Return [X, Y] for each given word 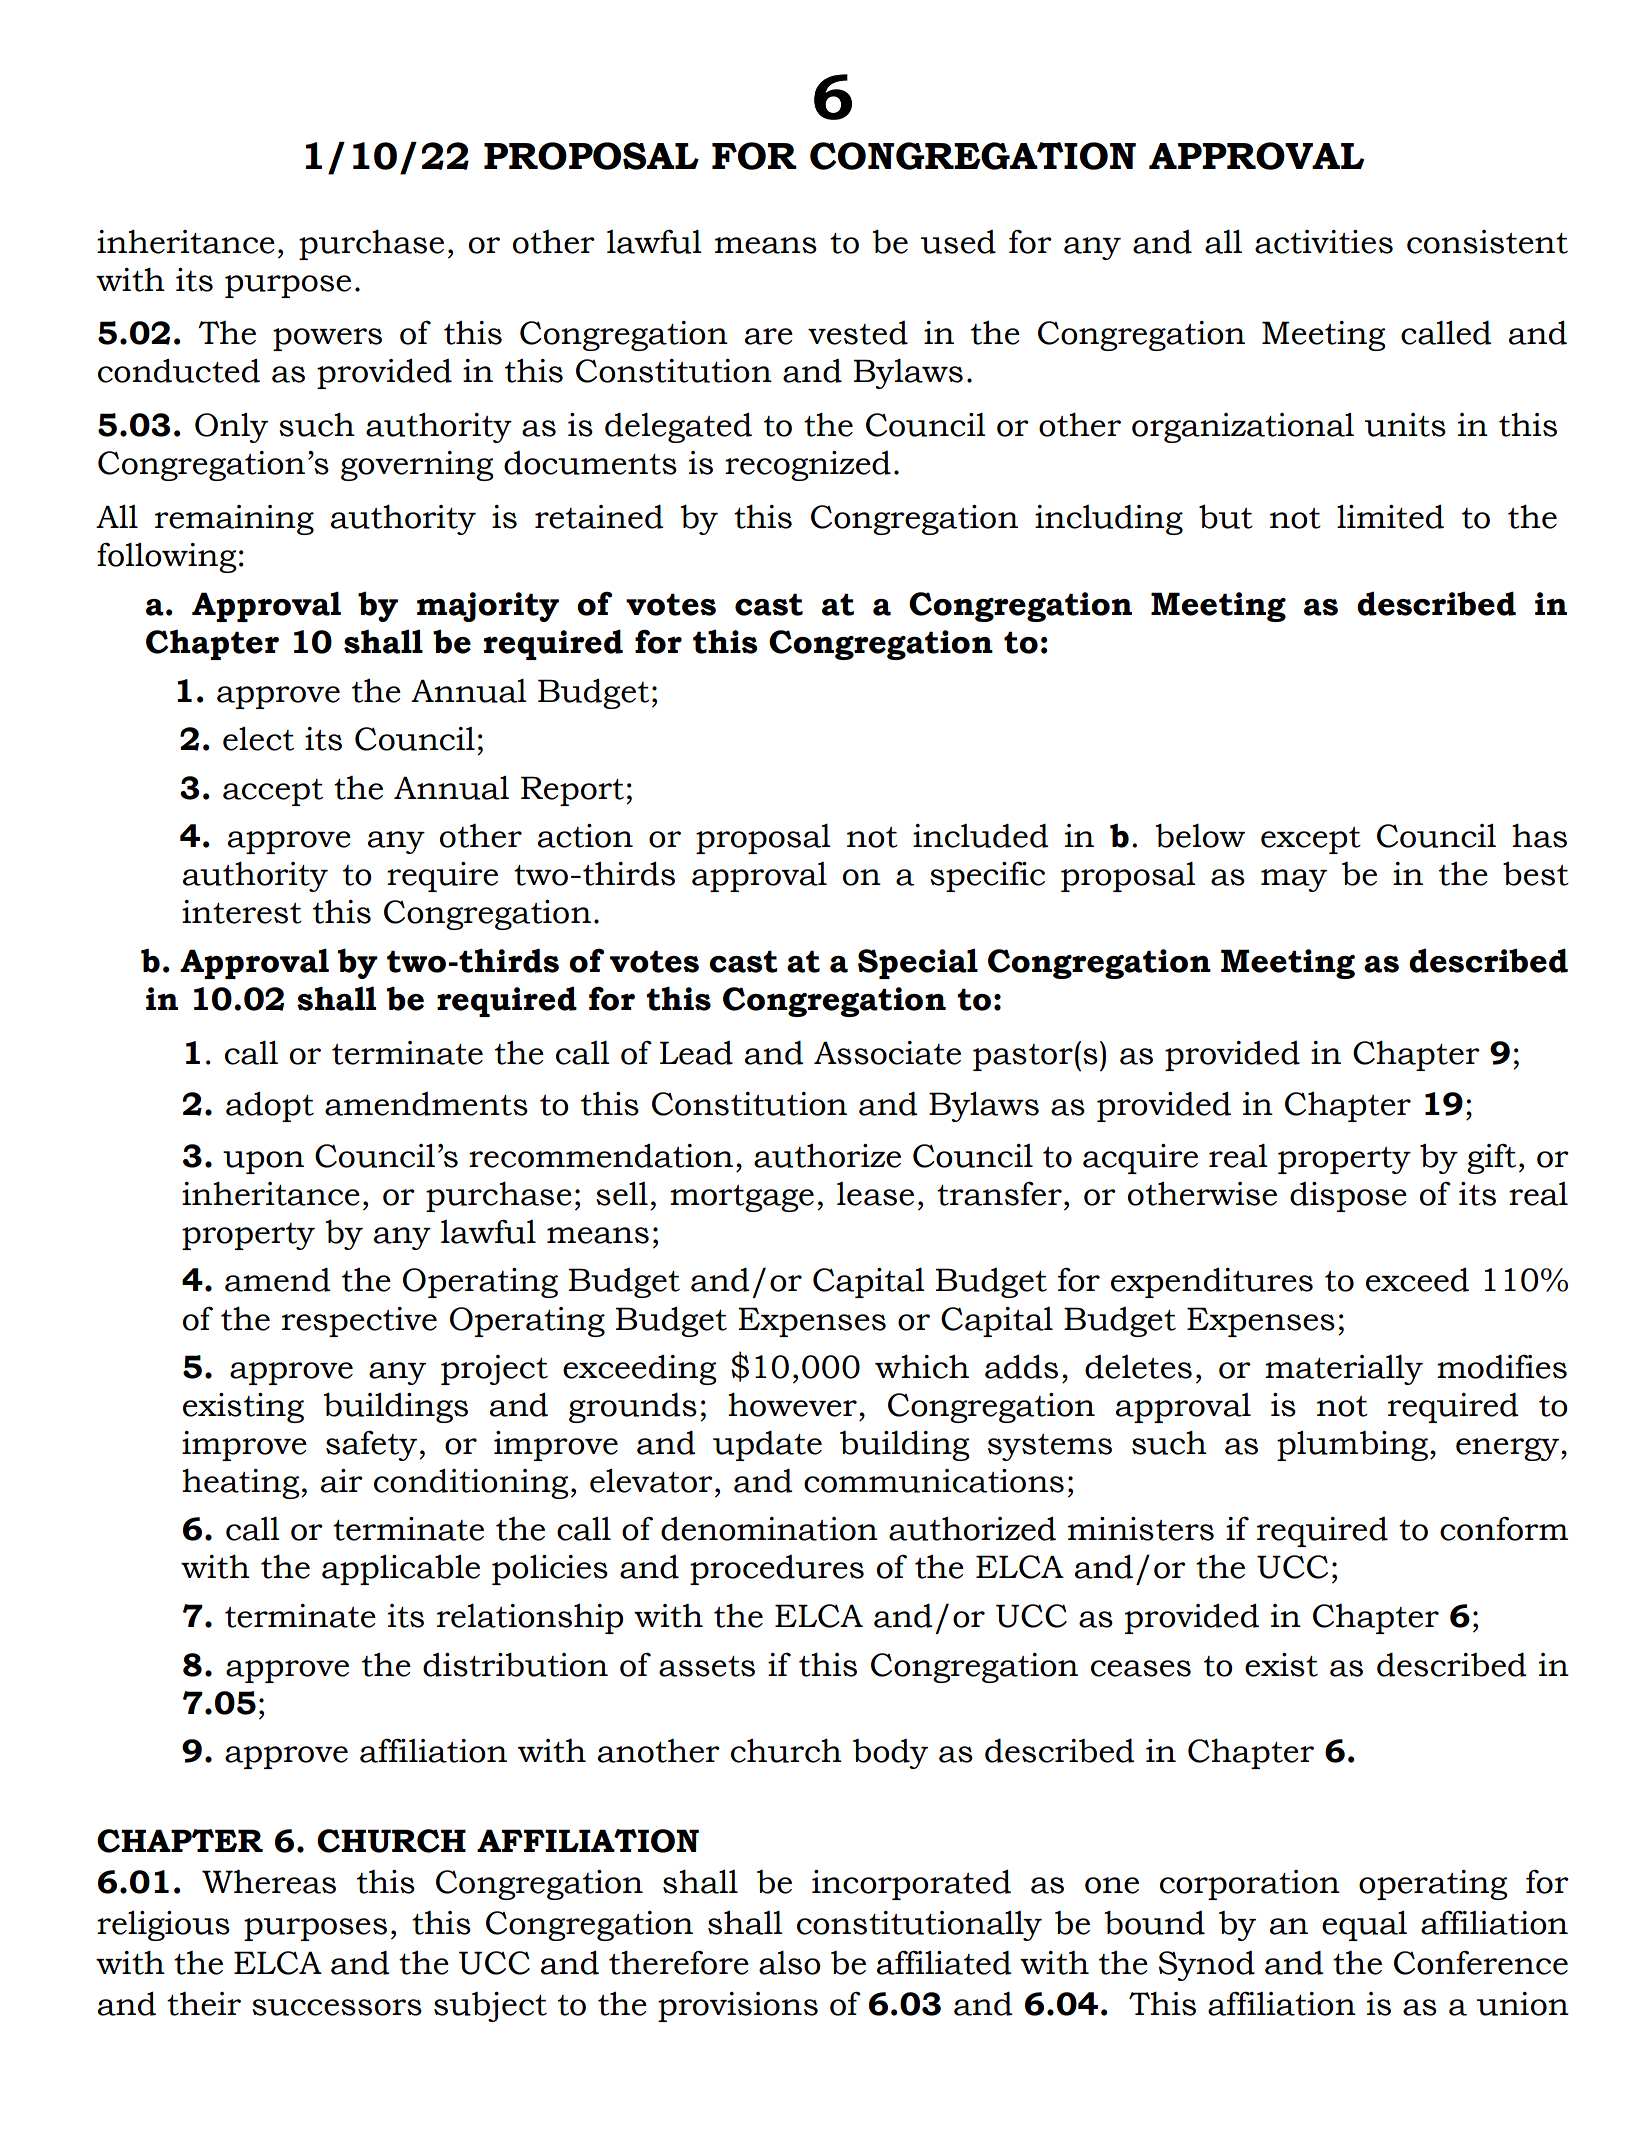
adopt [270, 1106]
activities [1324, 242]
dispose [1348, 1197]
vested [858, 333]
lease [875, 1194]
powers [327, 339]
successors [337, 2007]
